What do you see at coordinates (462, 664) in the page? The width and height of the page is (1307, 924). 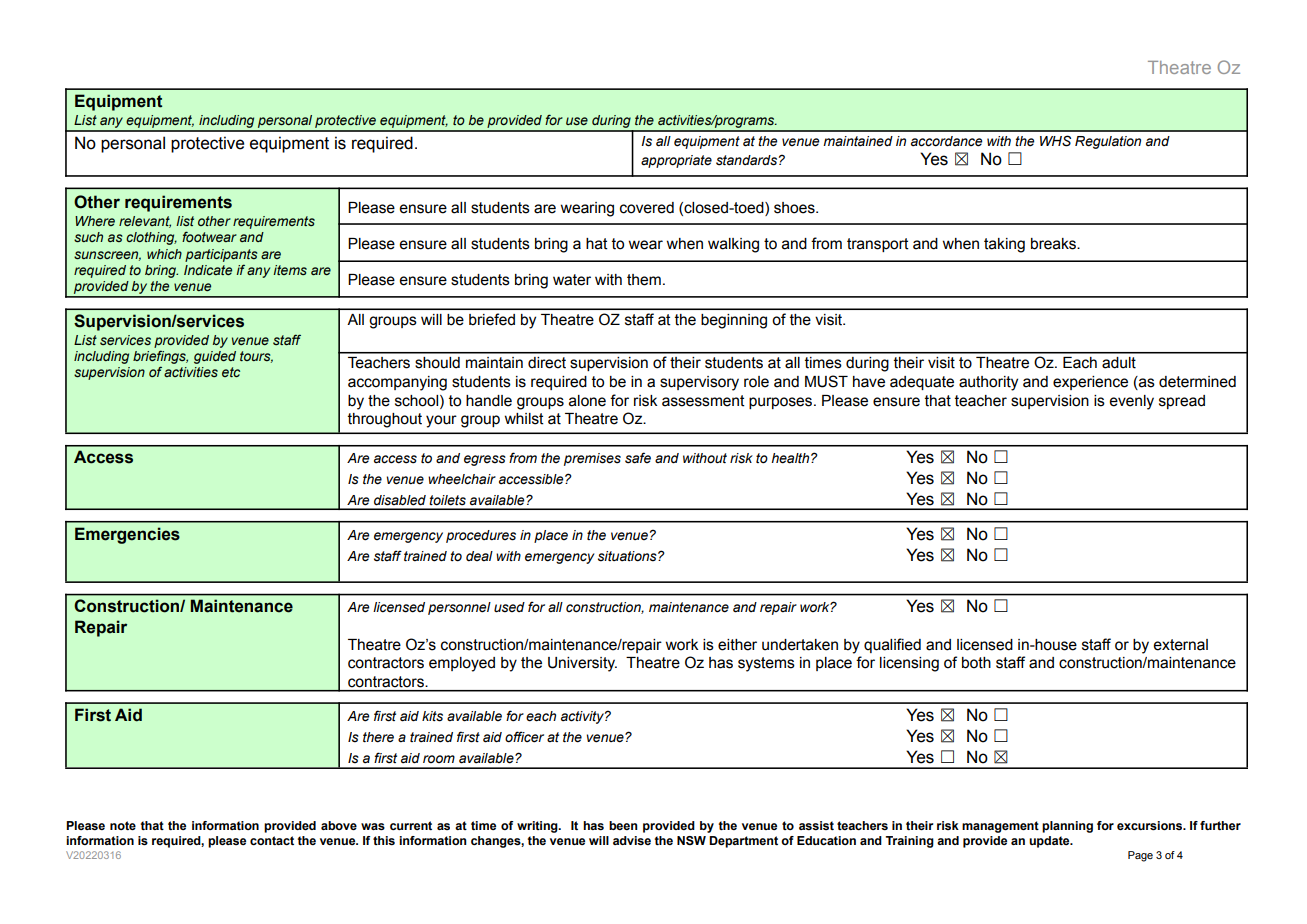 I see `employed` at bounding box center [462, 664].
